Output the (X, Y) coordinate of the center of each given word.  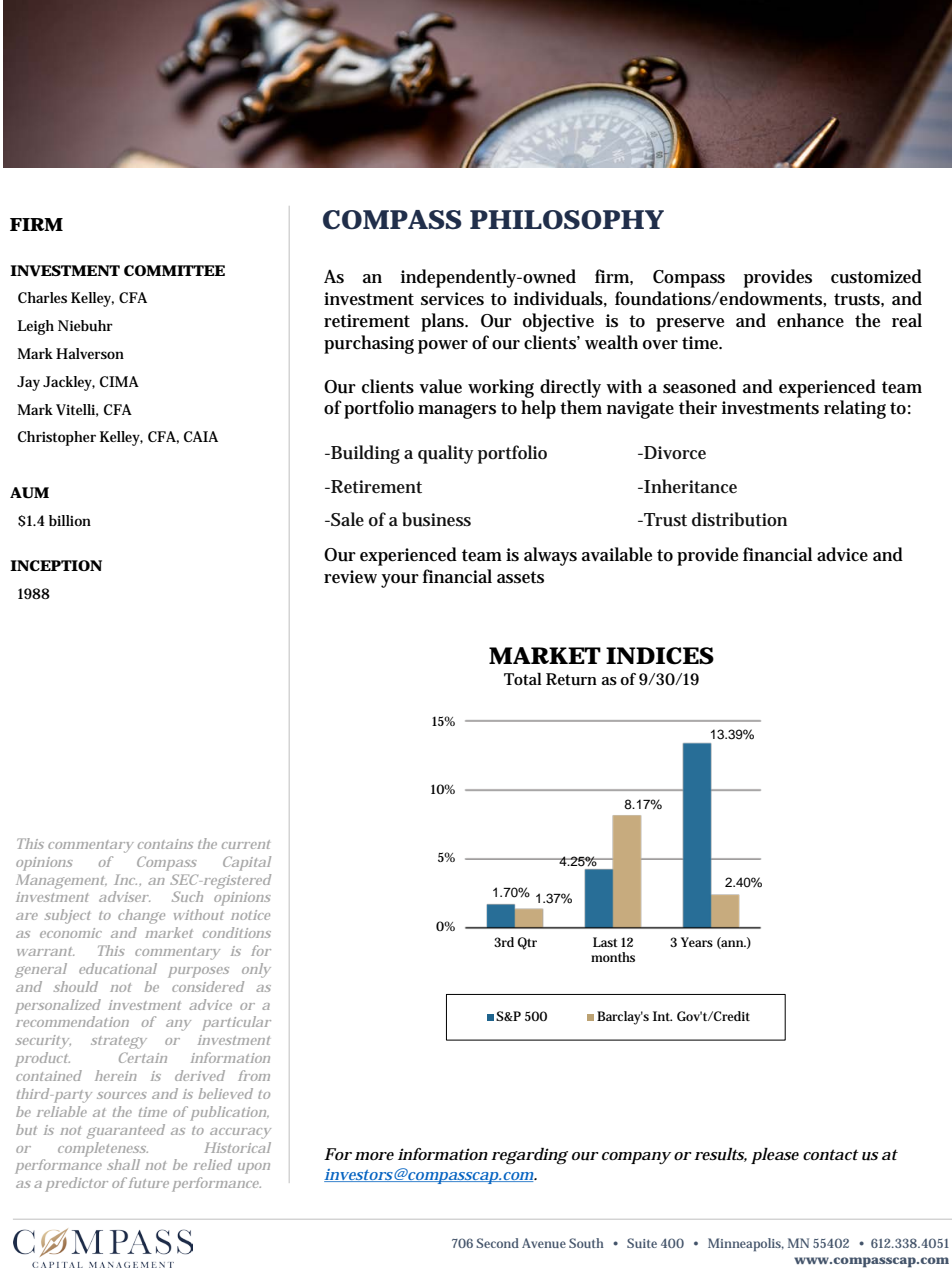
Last (605, 942)
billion (70, 520)
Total (523, 679)
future (149, 1182)
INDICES (660, 656)
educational (118, 968)
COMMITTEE (174, 270)
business (436, 519)
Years (697, 942)
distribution (739, 519)
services (452, 299)
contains (165, 844)
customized (876, 276)
